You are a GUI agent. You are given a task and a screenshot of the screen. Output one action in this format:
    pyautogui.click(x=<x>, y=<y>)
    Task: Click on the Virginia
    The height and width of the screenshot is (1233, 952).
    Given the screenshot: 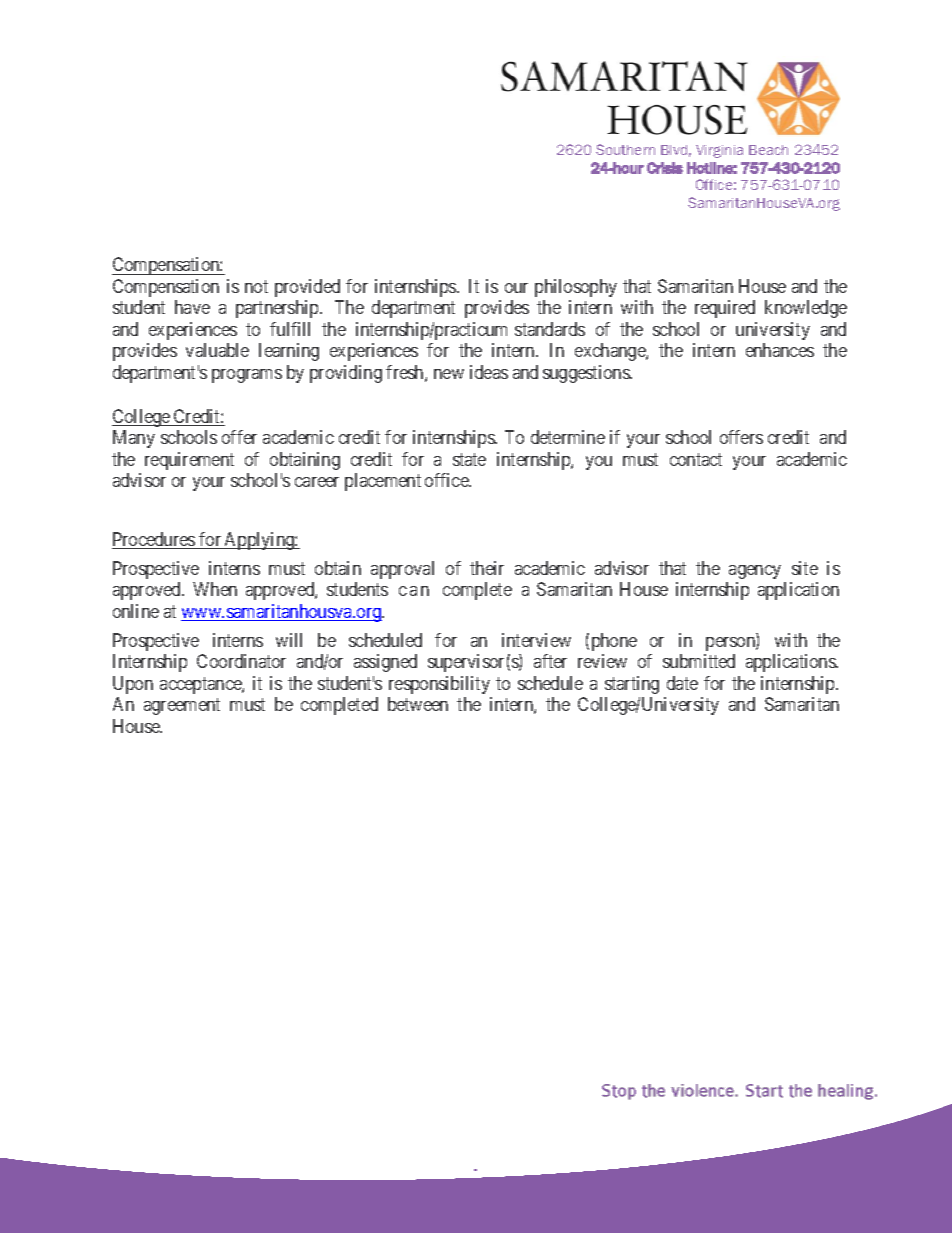 What is the action you would take?
    pyautogui.click(x=719, y=151)
